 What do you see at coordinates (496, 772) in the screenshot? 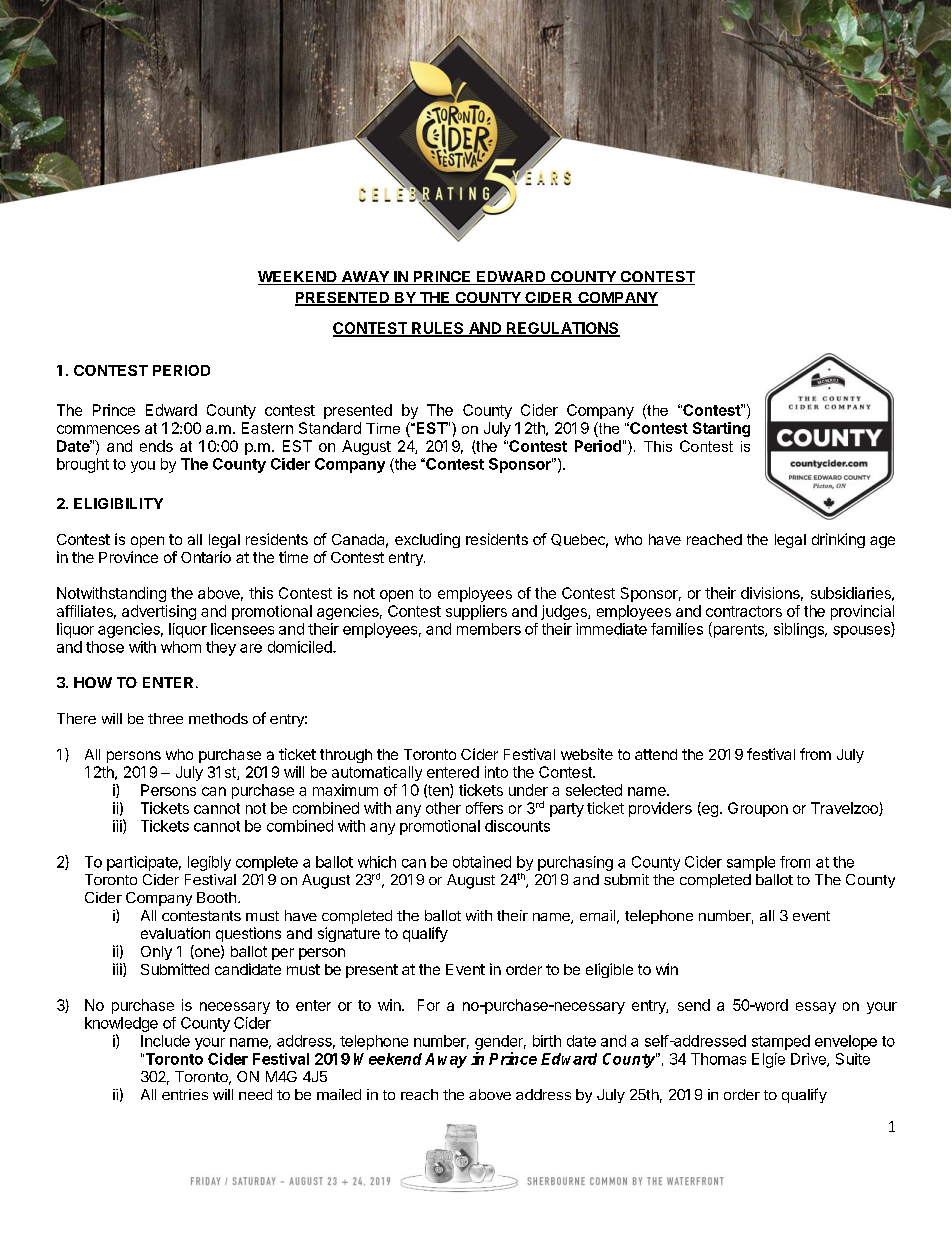
I see `into` at bounding box center [496, 772].
